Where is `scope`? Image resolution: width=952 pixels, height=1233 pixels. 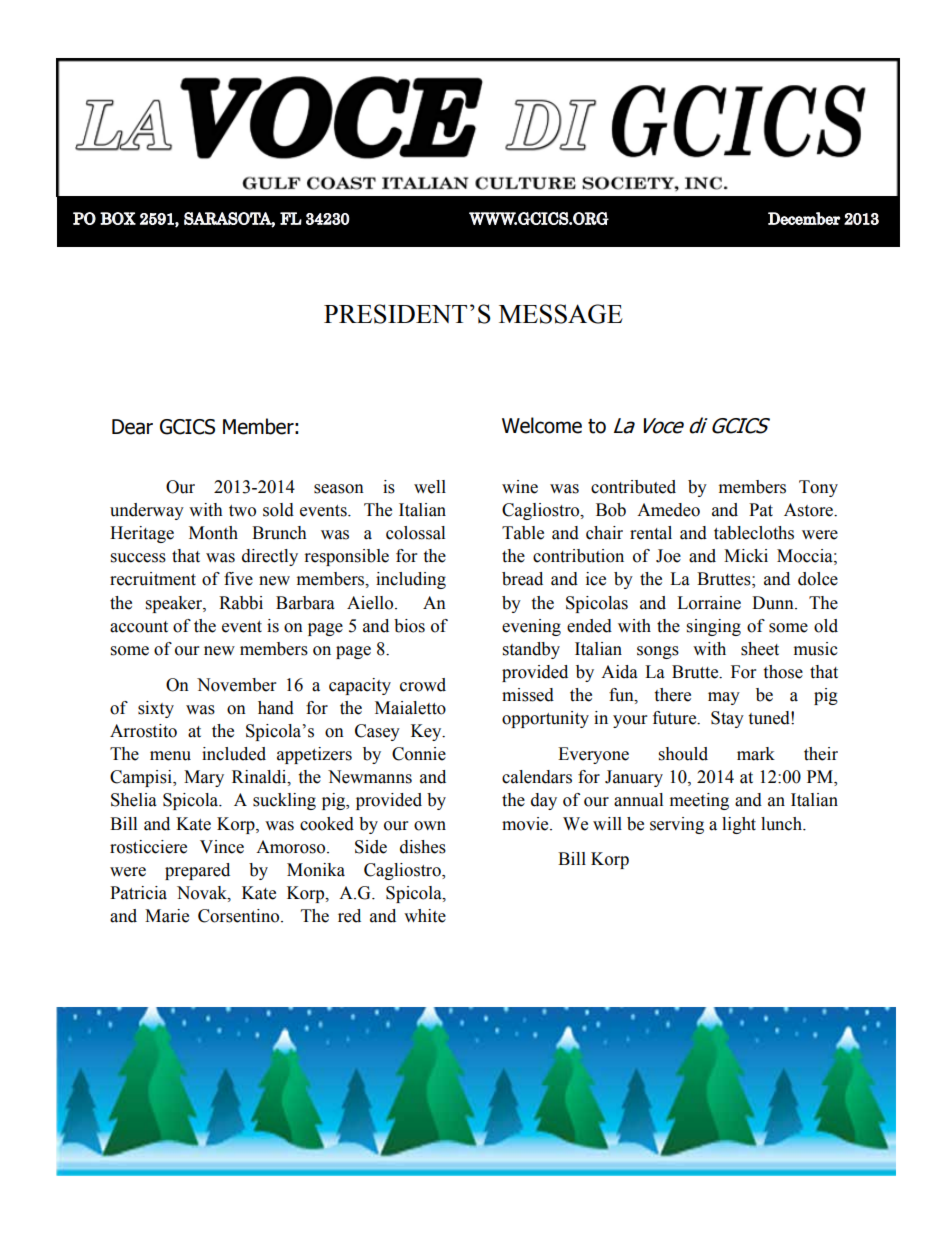 scope is located at coordinates (597, 757).
